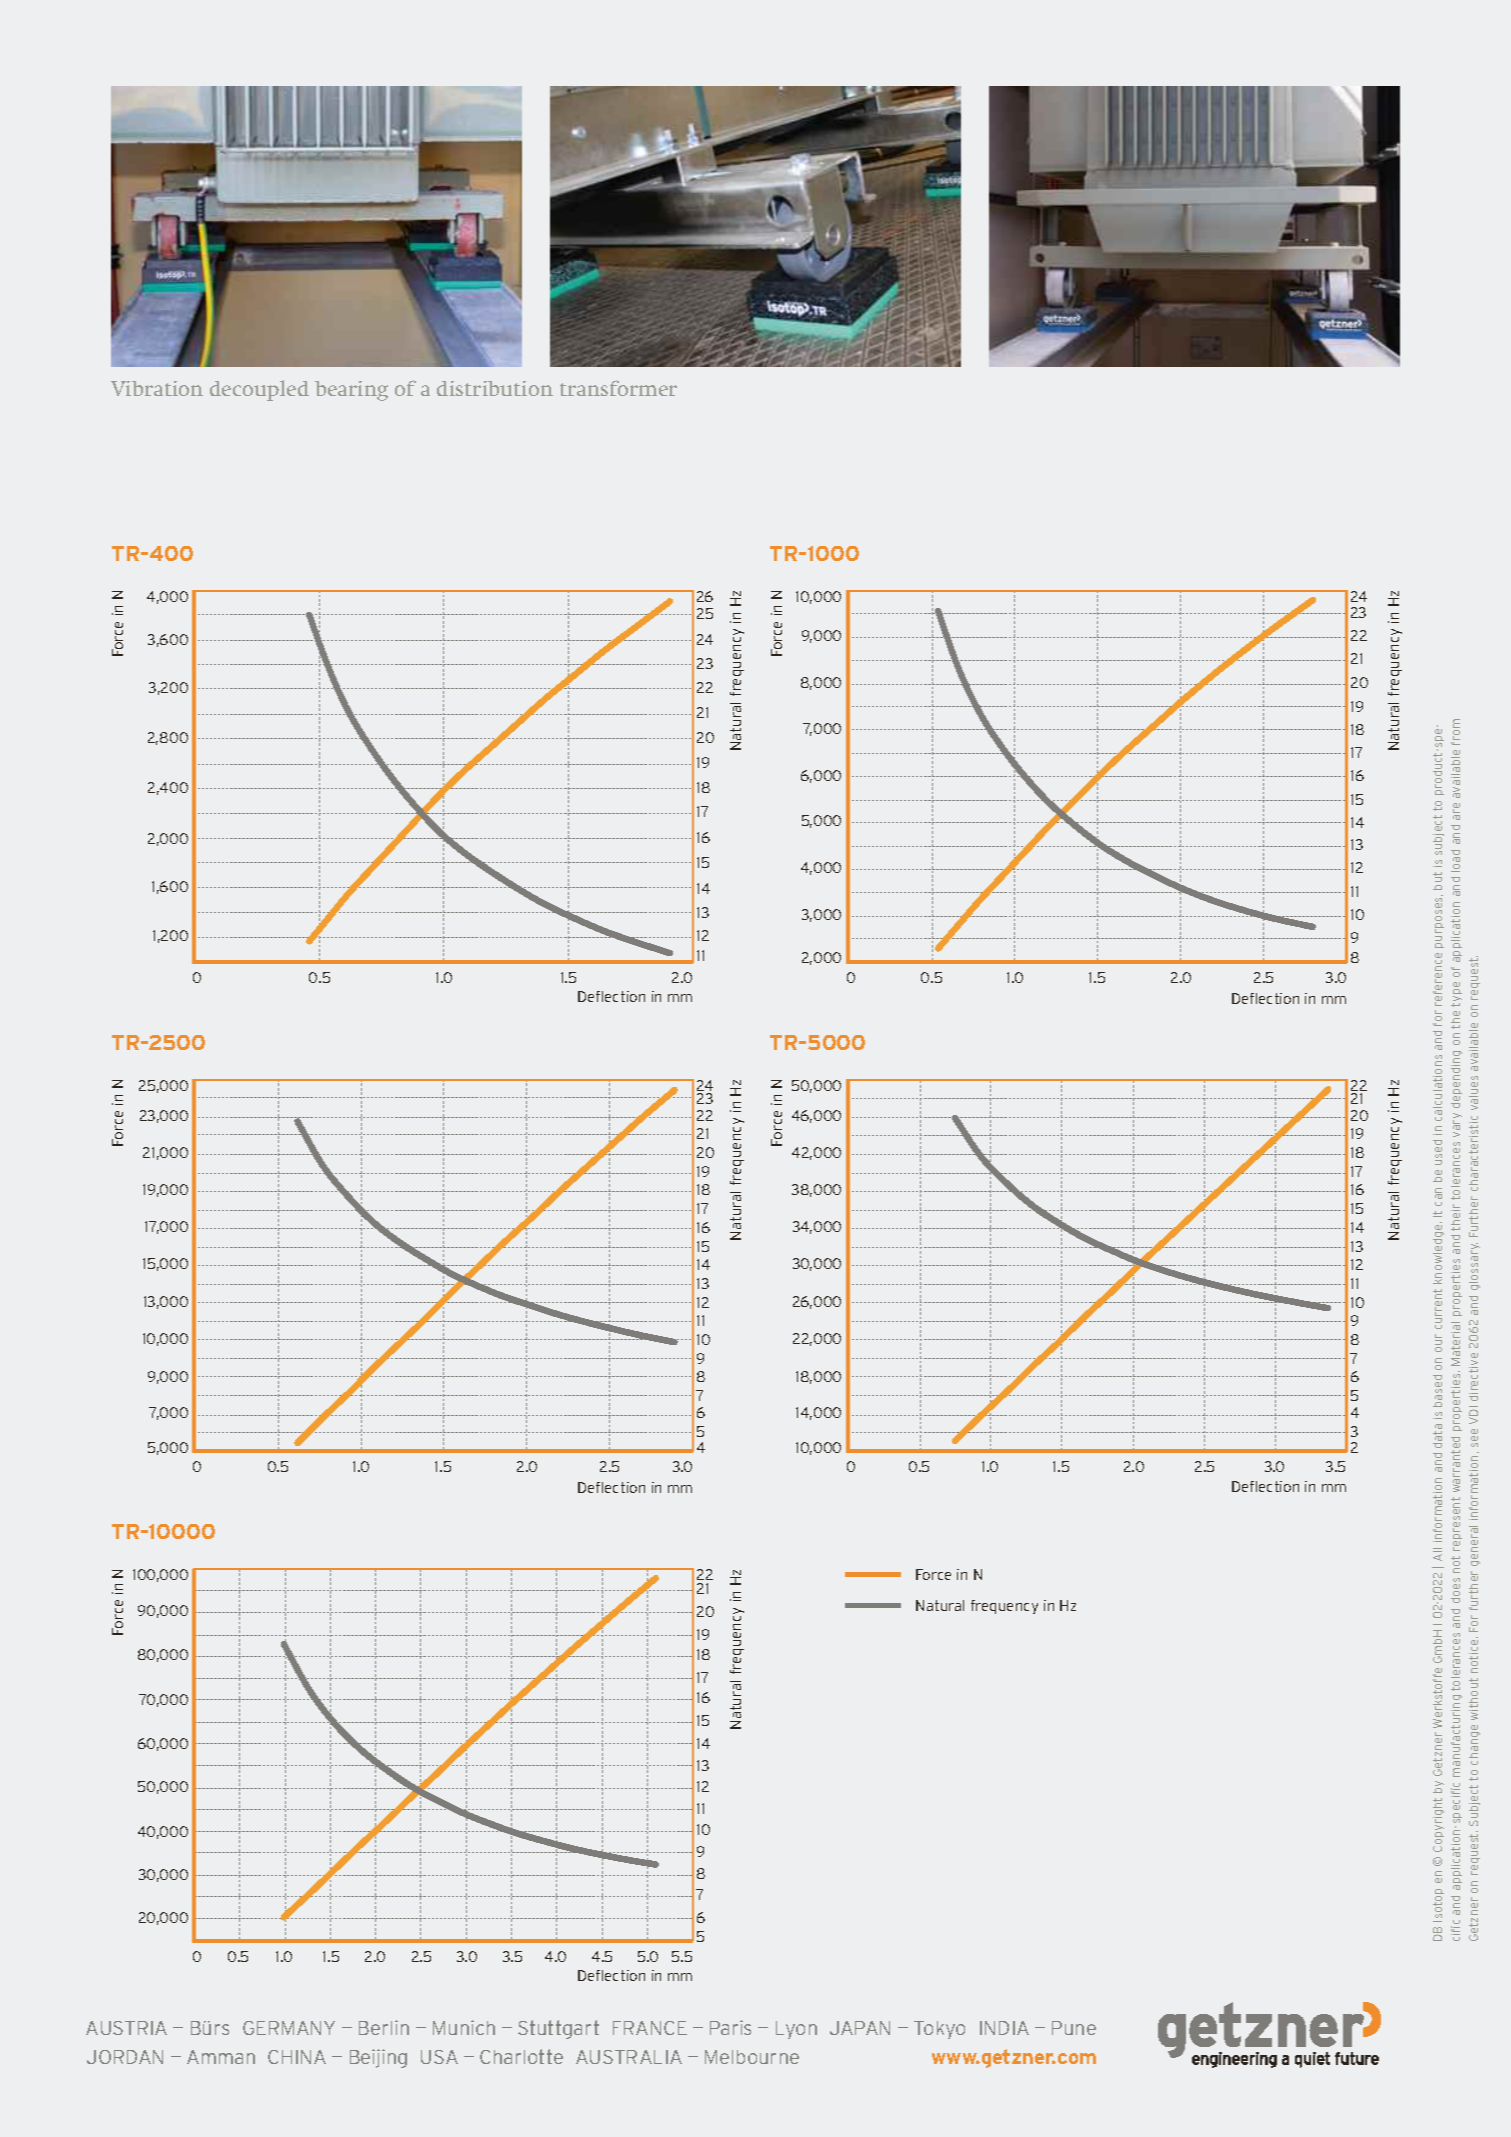 This page has width=1511, height=2137. I want to click on decoupled, so click(259, 390).
